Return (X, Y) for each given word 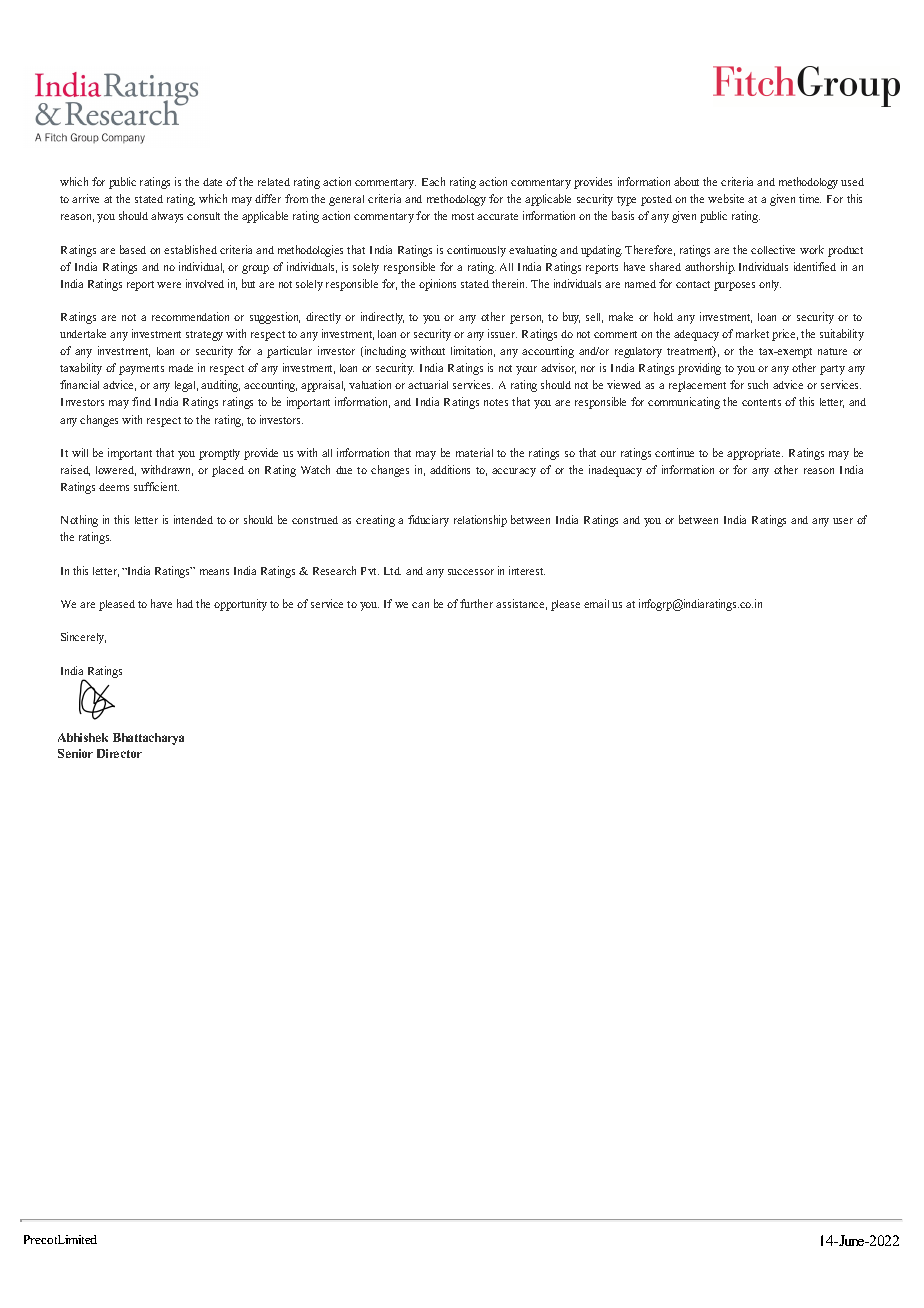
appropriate (755, 454)
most (463, 216)
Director (119, 753)
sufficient (156, 486)
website (726, 198)
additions (450, 469)
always (167, 217)
